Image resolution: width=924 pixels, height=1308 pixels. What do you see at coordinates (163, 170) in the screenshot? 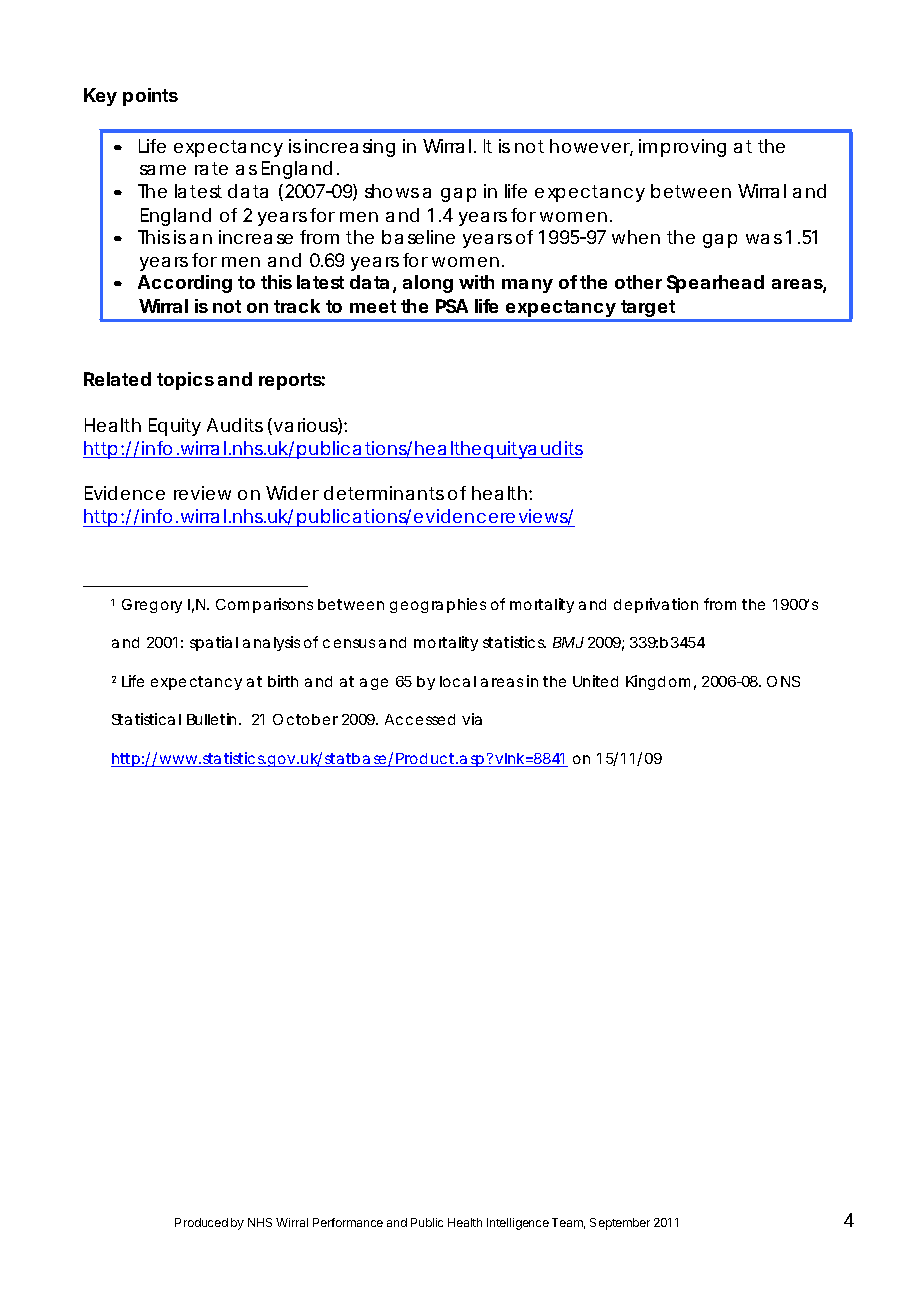
I see `same` at bounding box center [163, 170].
